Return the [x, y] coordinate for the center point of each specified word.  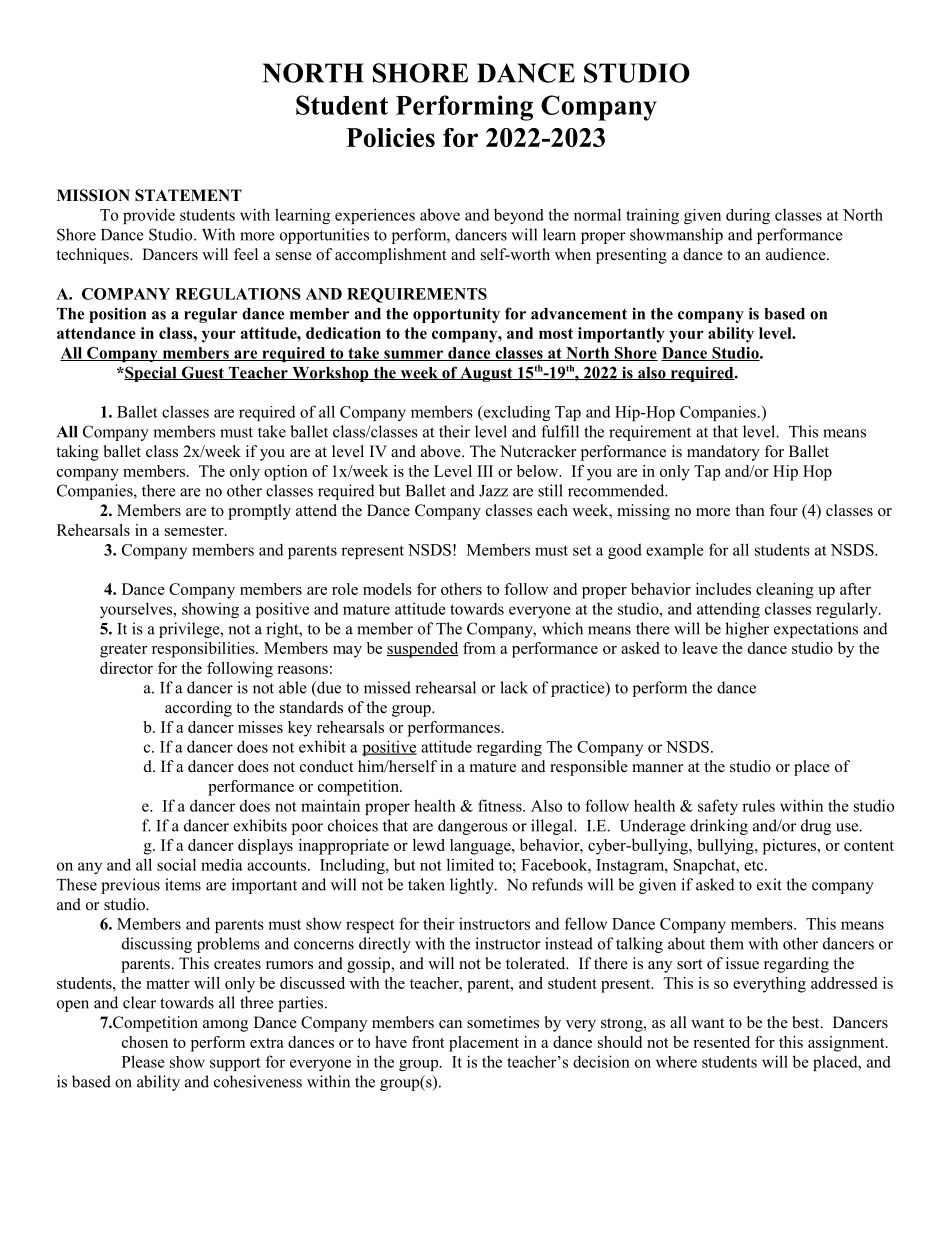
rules [758, 805]
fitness [501, 805]
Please [143, 1061]
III [485, 471]
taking [77, 453]
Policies [390, 137]
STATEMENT [188, 195]
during [748, 216]
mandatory [723, 453]
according [198, 709]
